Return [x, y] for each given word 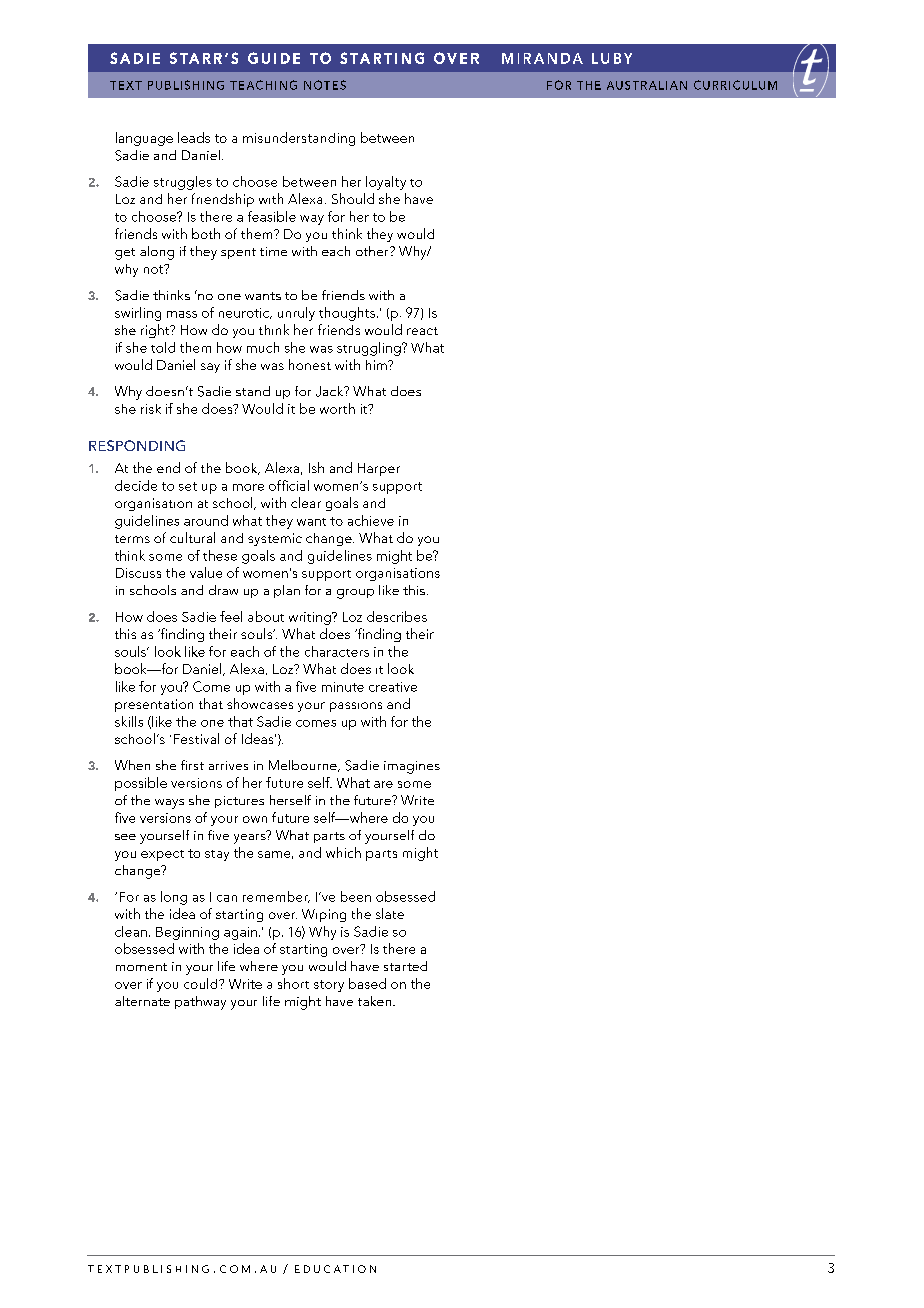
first [192, 765]
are [383, 784]
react [422, 331]
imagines [412, 767]
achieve [371, 520]
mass [182, 314]
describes [397, 616]
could [202, 983]
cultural [192, 537]
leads [194, 137]
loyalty [386, 183]
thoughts [348, 314]
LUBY [612, 58]
